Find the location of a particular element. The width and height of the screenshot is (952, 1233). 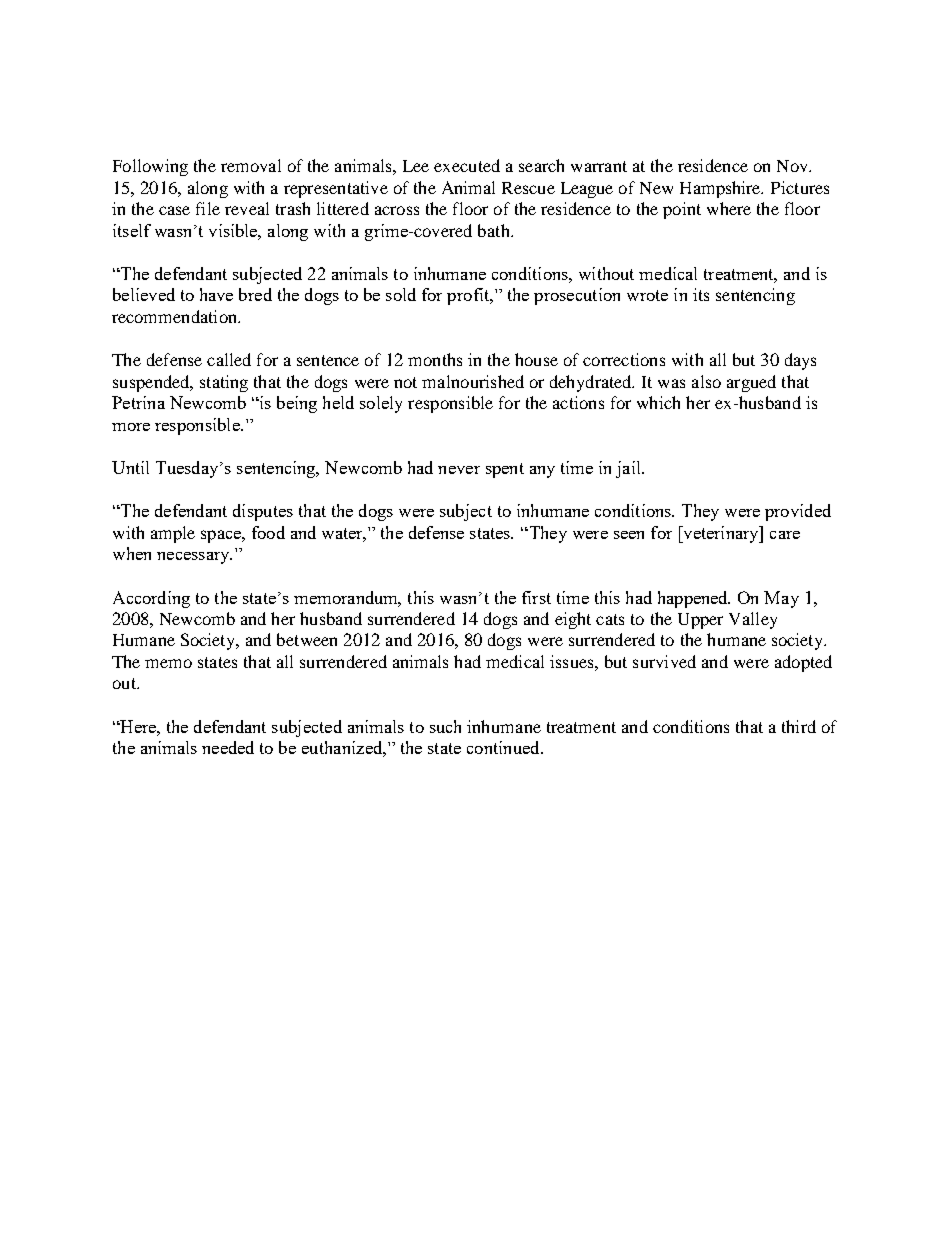

necessary is located at coordinates (194, 558).
